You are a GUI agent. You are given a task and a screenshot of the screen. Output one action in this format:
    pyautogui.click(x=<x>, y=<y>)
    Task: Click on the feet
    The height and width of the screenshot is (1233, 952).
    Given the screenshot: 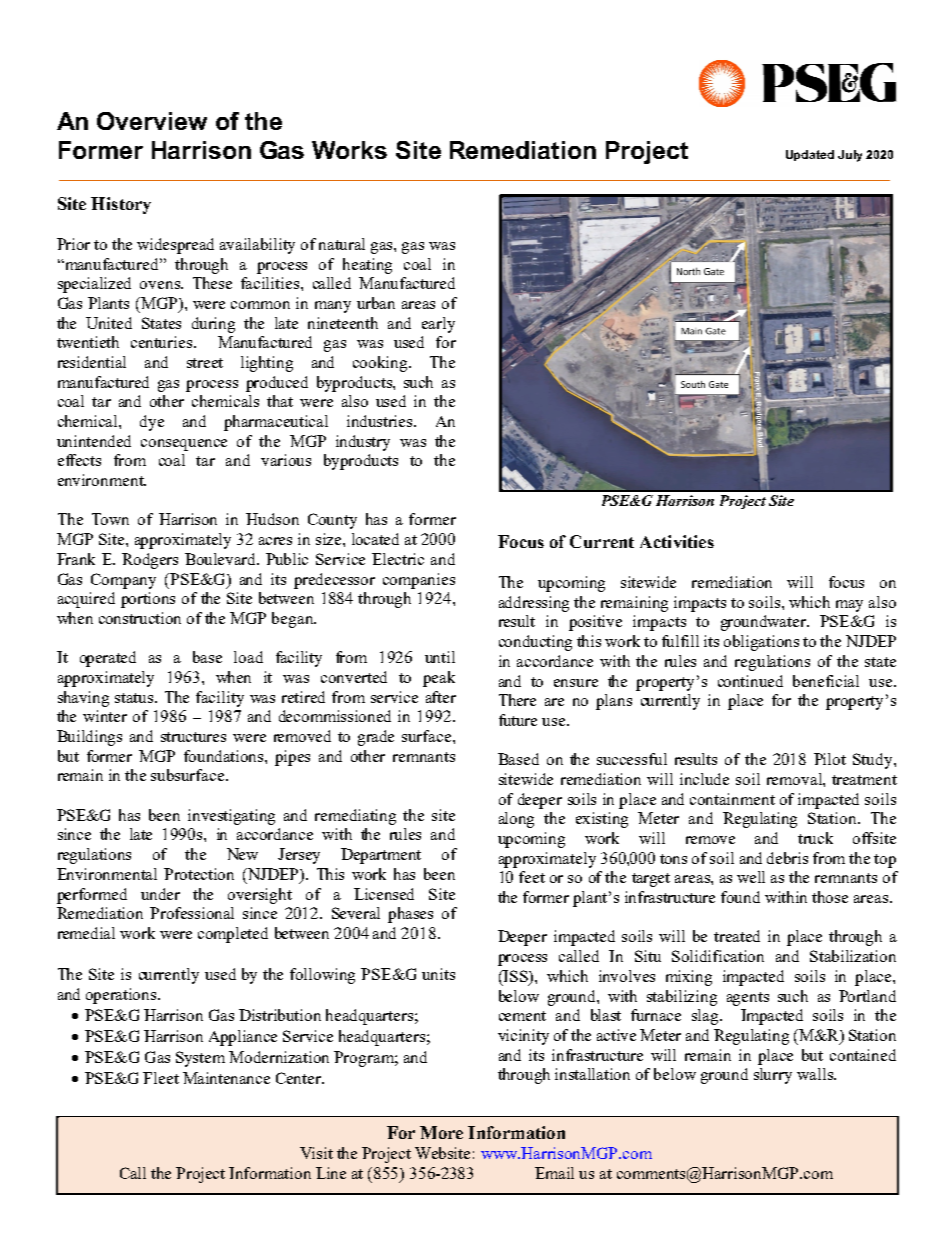 What is the action you would take?
    pyautogui.click(x=532, y=877)
